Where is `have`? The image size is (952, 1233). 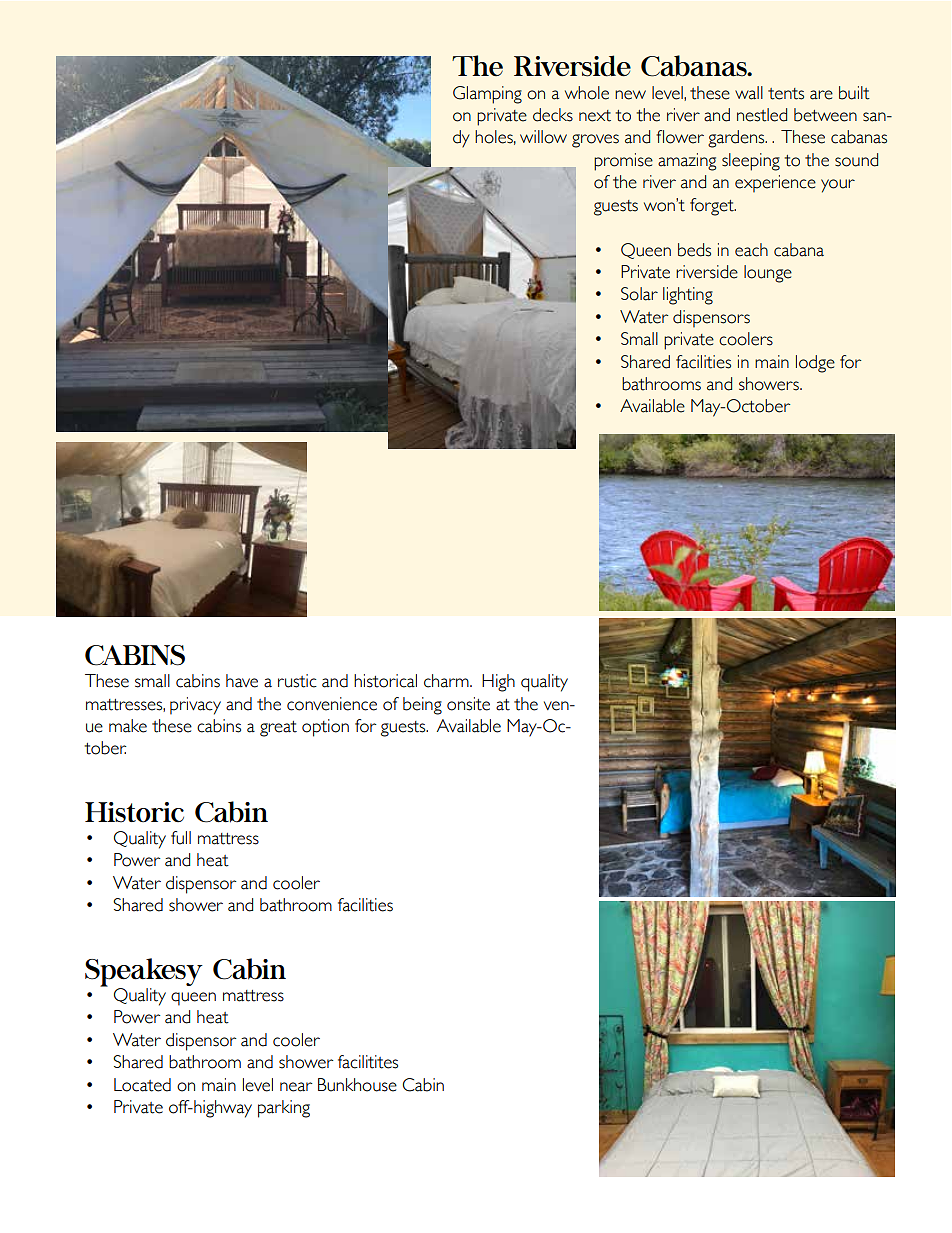 have is located at coordinates (242, 681).
